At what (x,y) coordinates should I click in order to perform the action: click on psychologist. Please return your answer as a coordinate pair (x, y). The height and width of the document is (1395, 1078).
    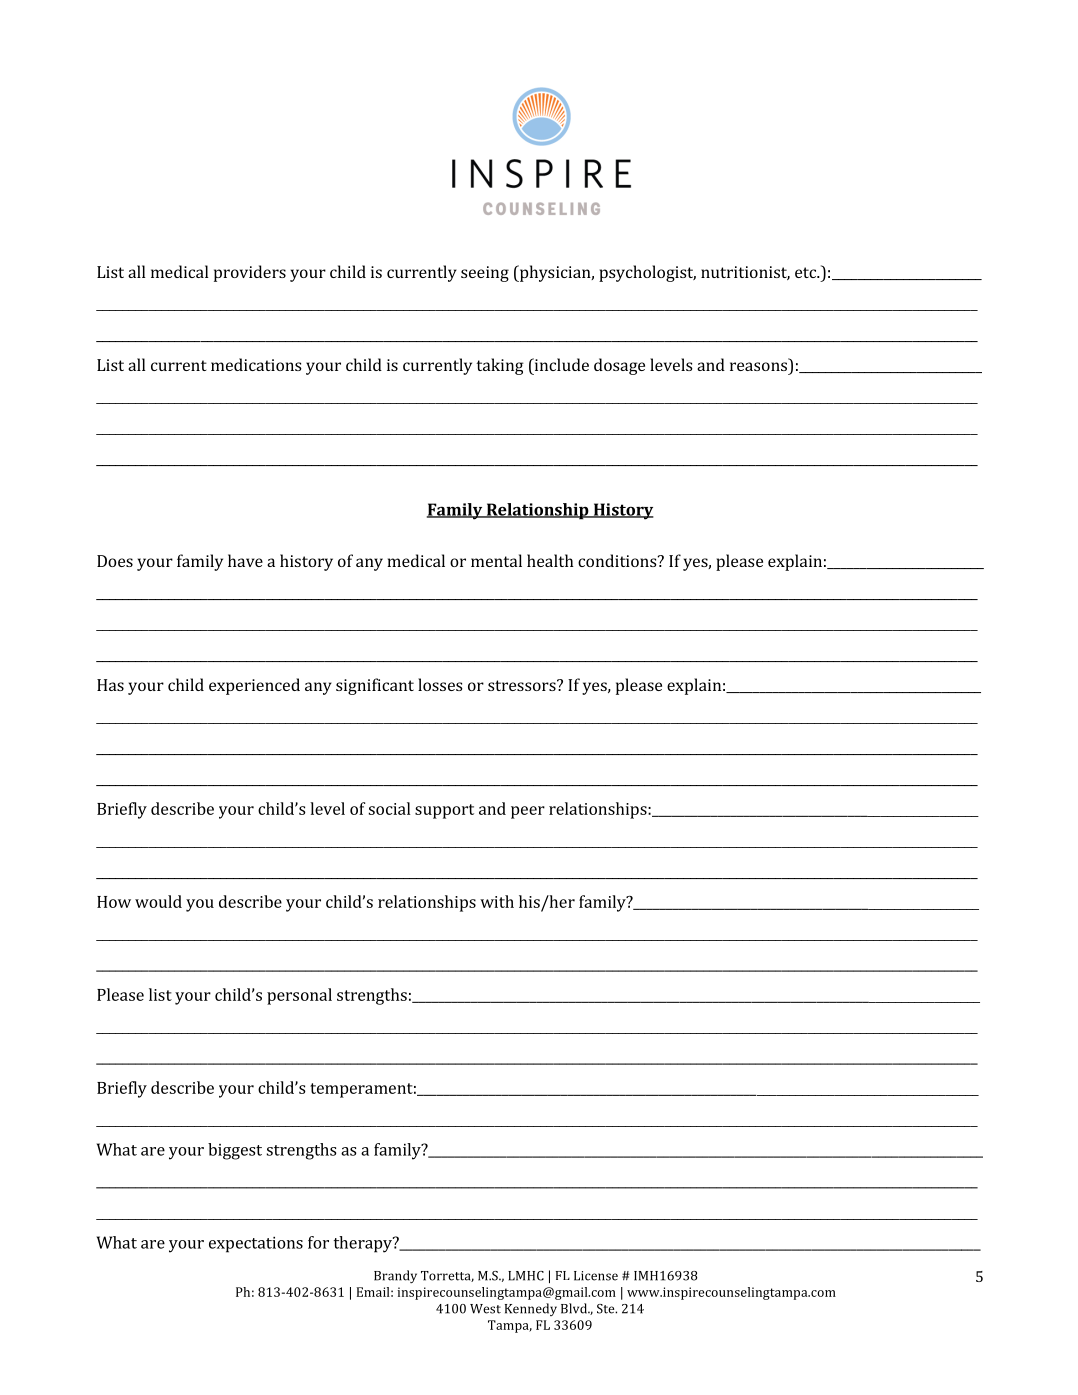
    Looking at the image, I should click on (647, 273).
